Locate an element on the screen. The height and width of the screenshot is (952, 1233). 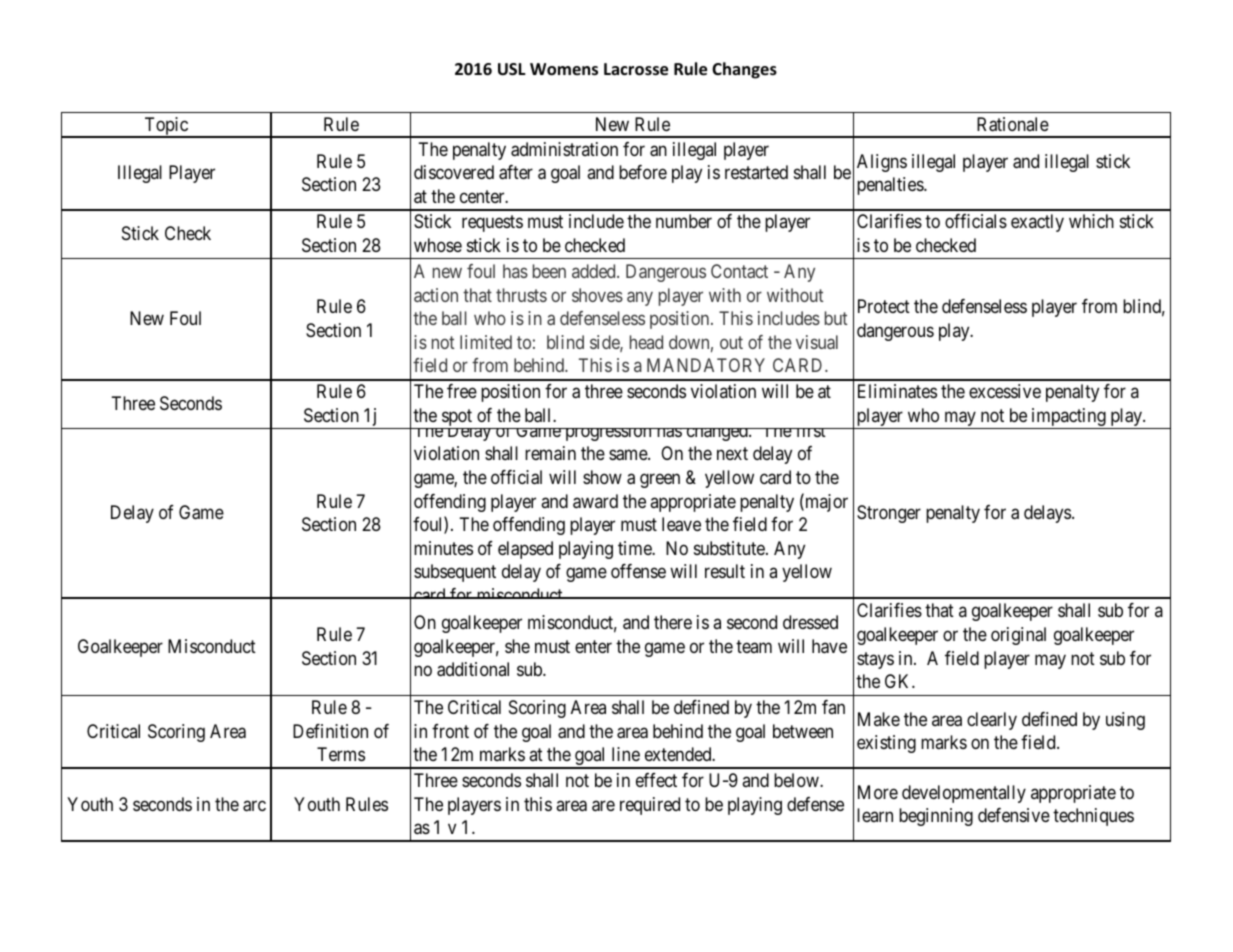
same is located at coordinates (629, 455).
